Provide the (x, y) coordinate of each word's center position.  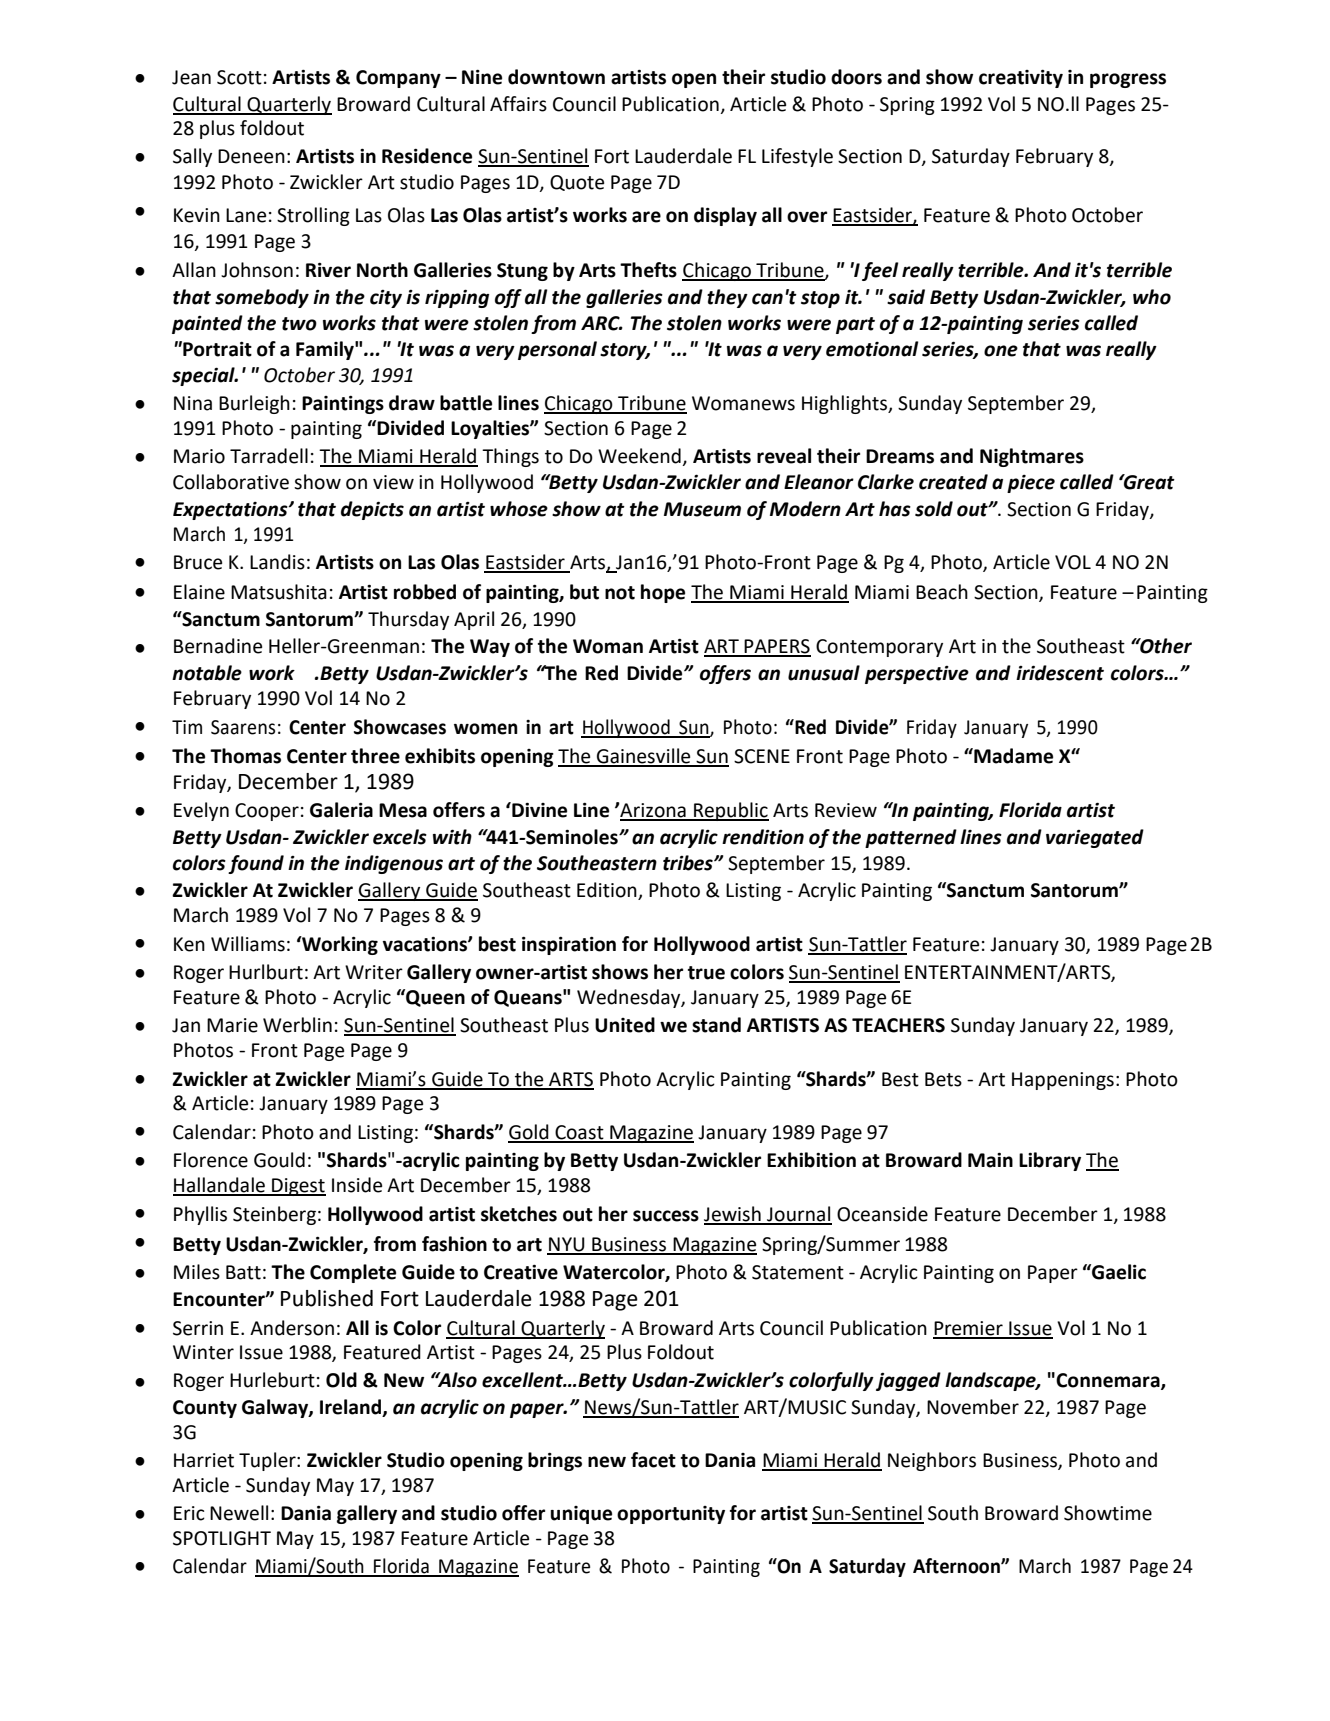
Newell (239, 1513)
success (666, 1216)
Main (990, 1160)
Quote (577, 183)
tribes (689, 863)
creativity (1021, 78)
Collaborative (231, 482)
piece (1031, 484)
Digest (298, 1187)
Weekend (639, 456)
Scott (239, 77)
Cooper (267, 812)
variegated (1095, 838)
